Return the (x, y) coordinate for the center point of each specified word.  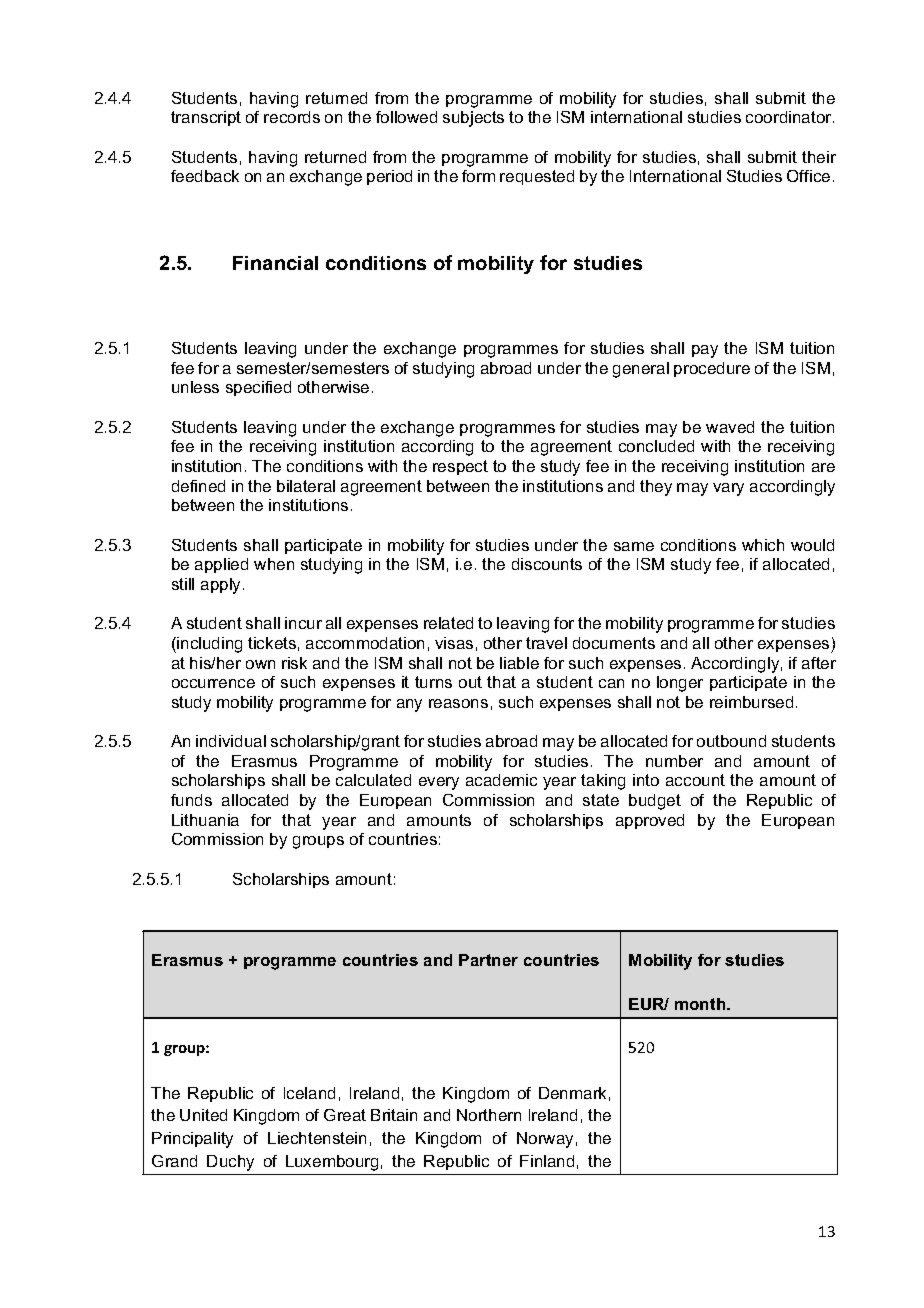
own (260, 664)
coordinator (790, 117)
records (292, 117)
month (701, 1004)
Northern (489, 1115)
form (478, 176)
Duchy (230, 1163)
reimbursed (751, 702)
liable (519, 663)
